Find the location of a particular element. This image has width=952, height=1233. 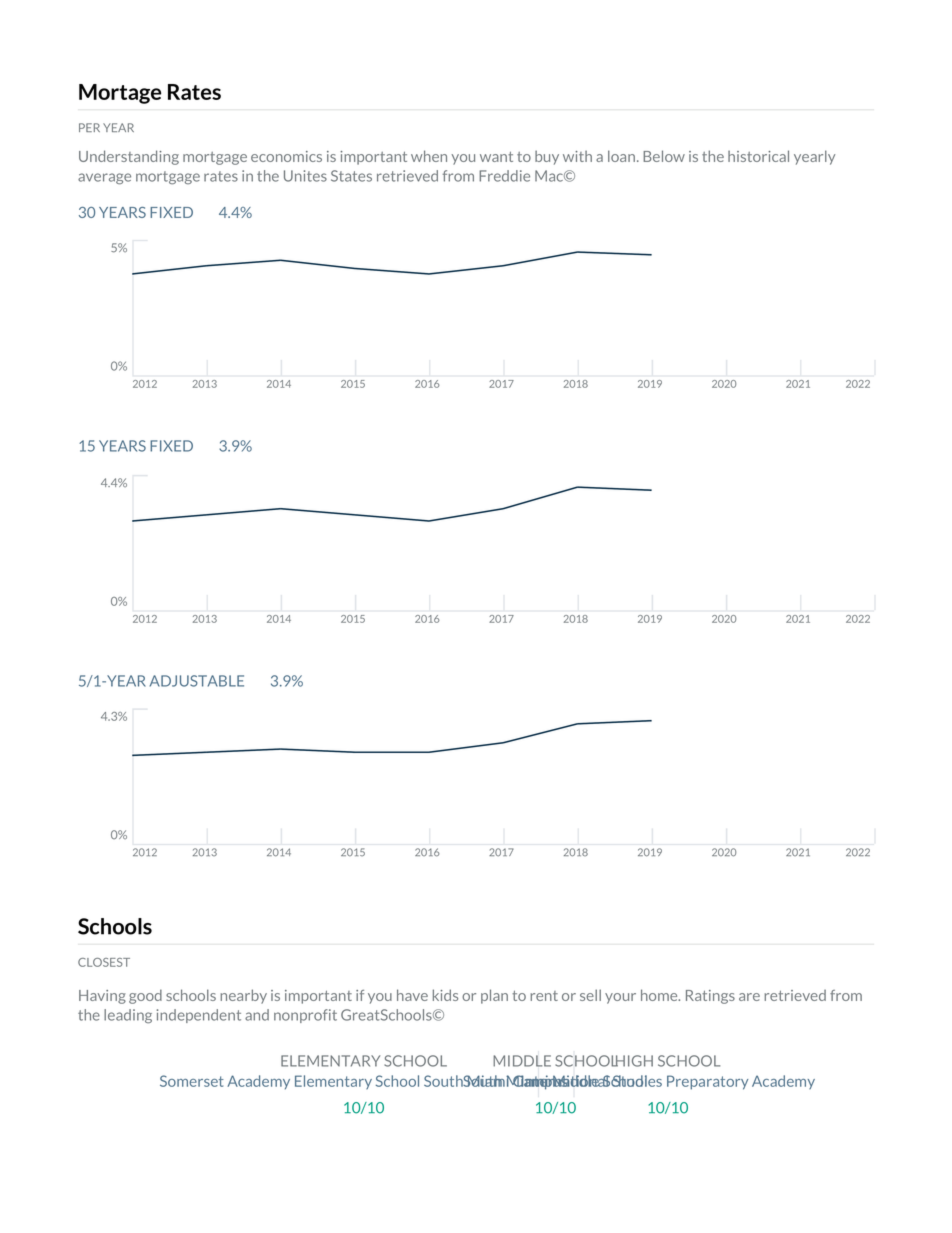

when is located at coordinates (429, 156).
